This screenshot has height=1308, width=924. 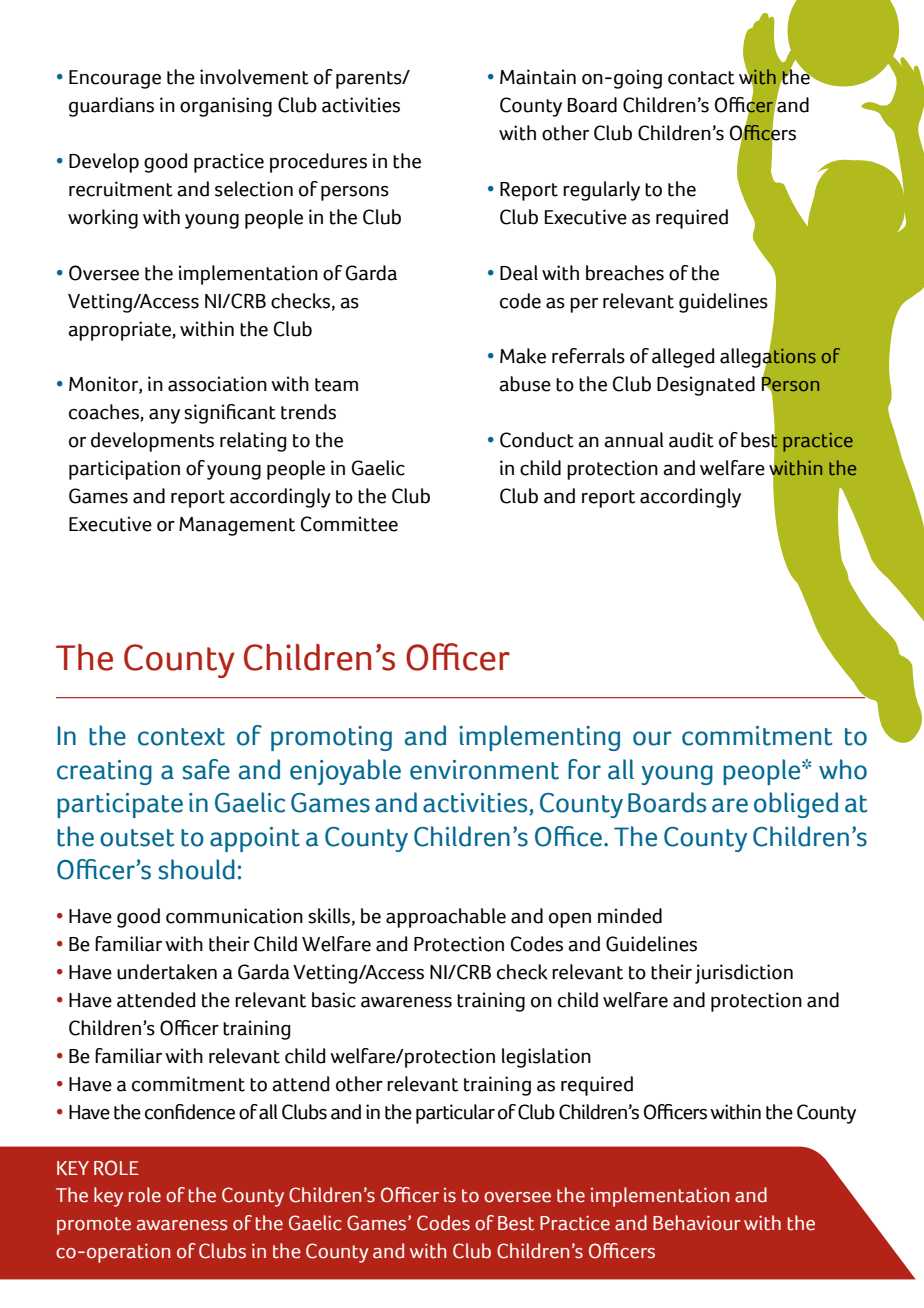 I want to click on promote, so click(x=94, y=1226).
